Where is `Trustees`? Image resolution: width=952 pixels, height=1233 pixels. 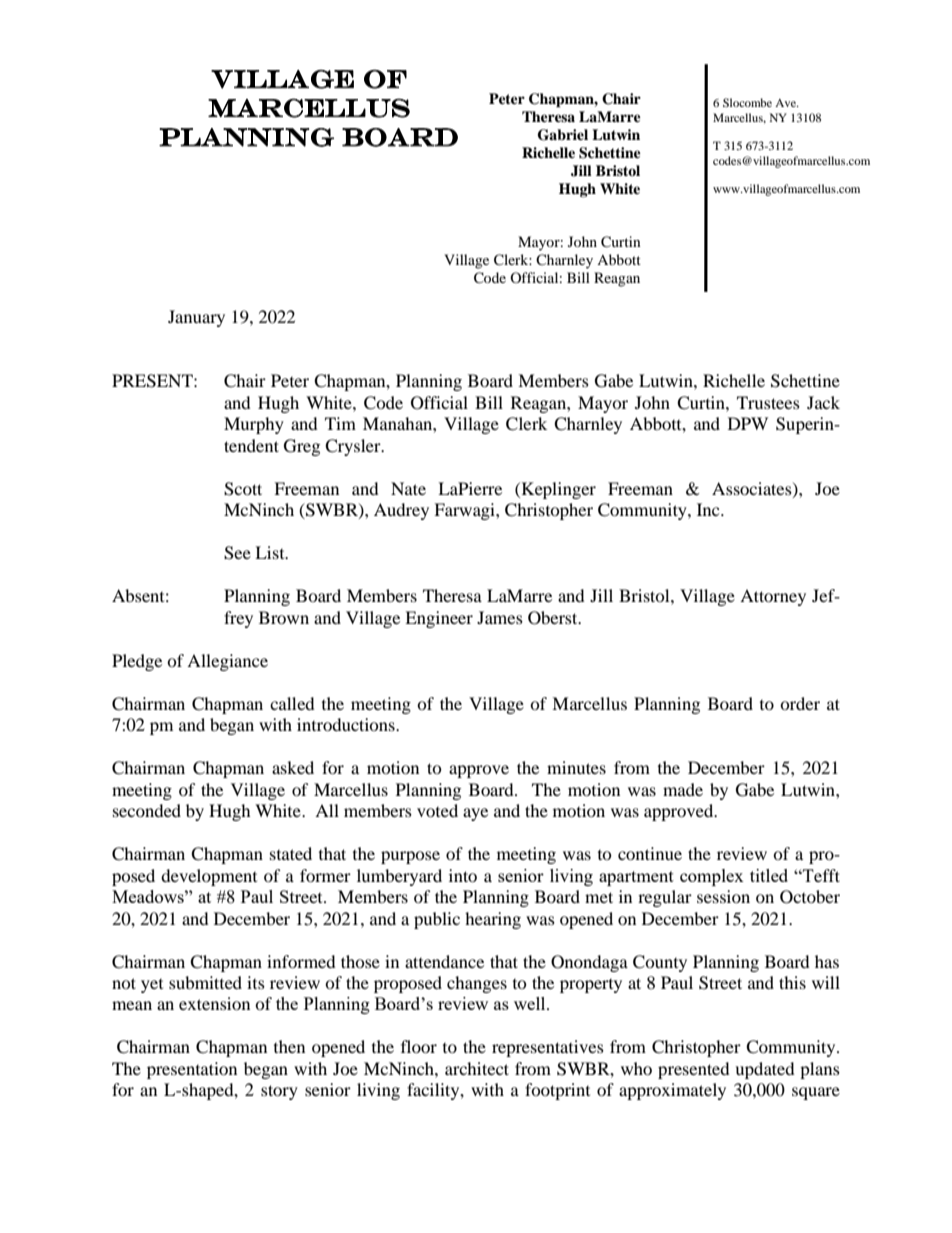
Trustees is located at coordinates (768, 402).
